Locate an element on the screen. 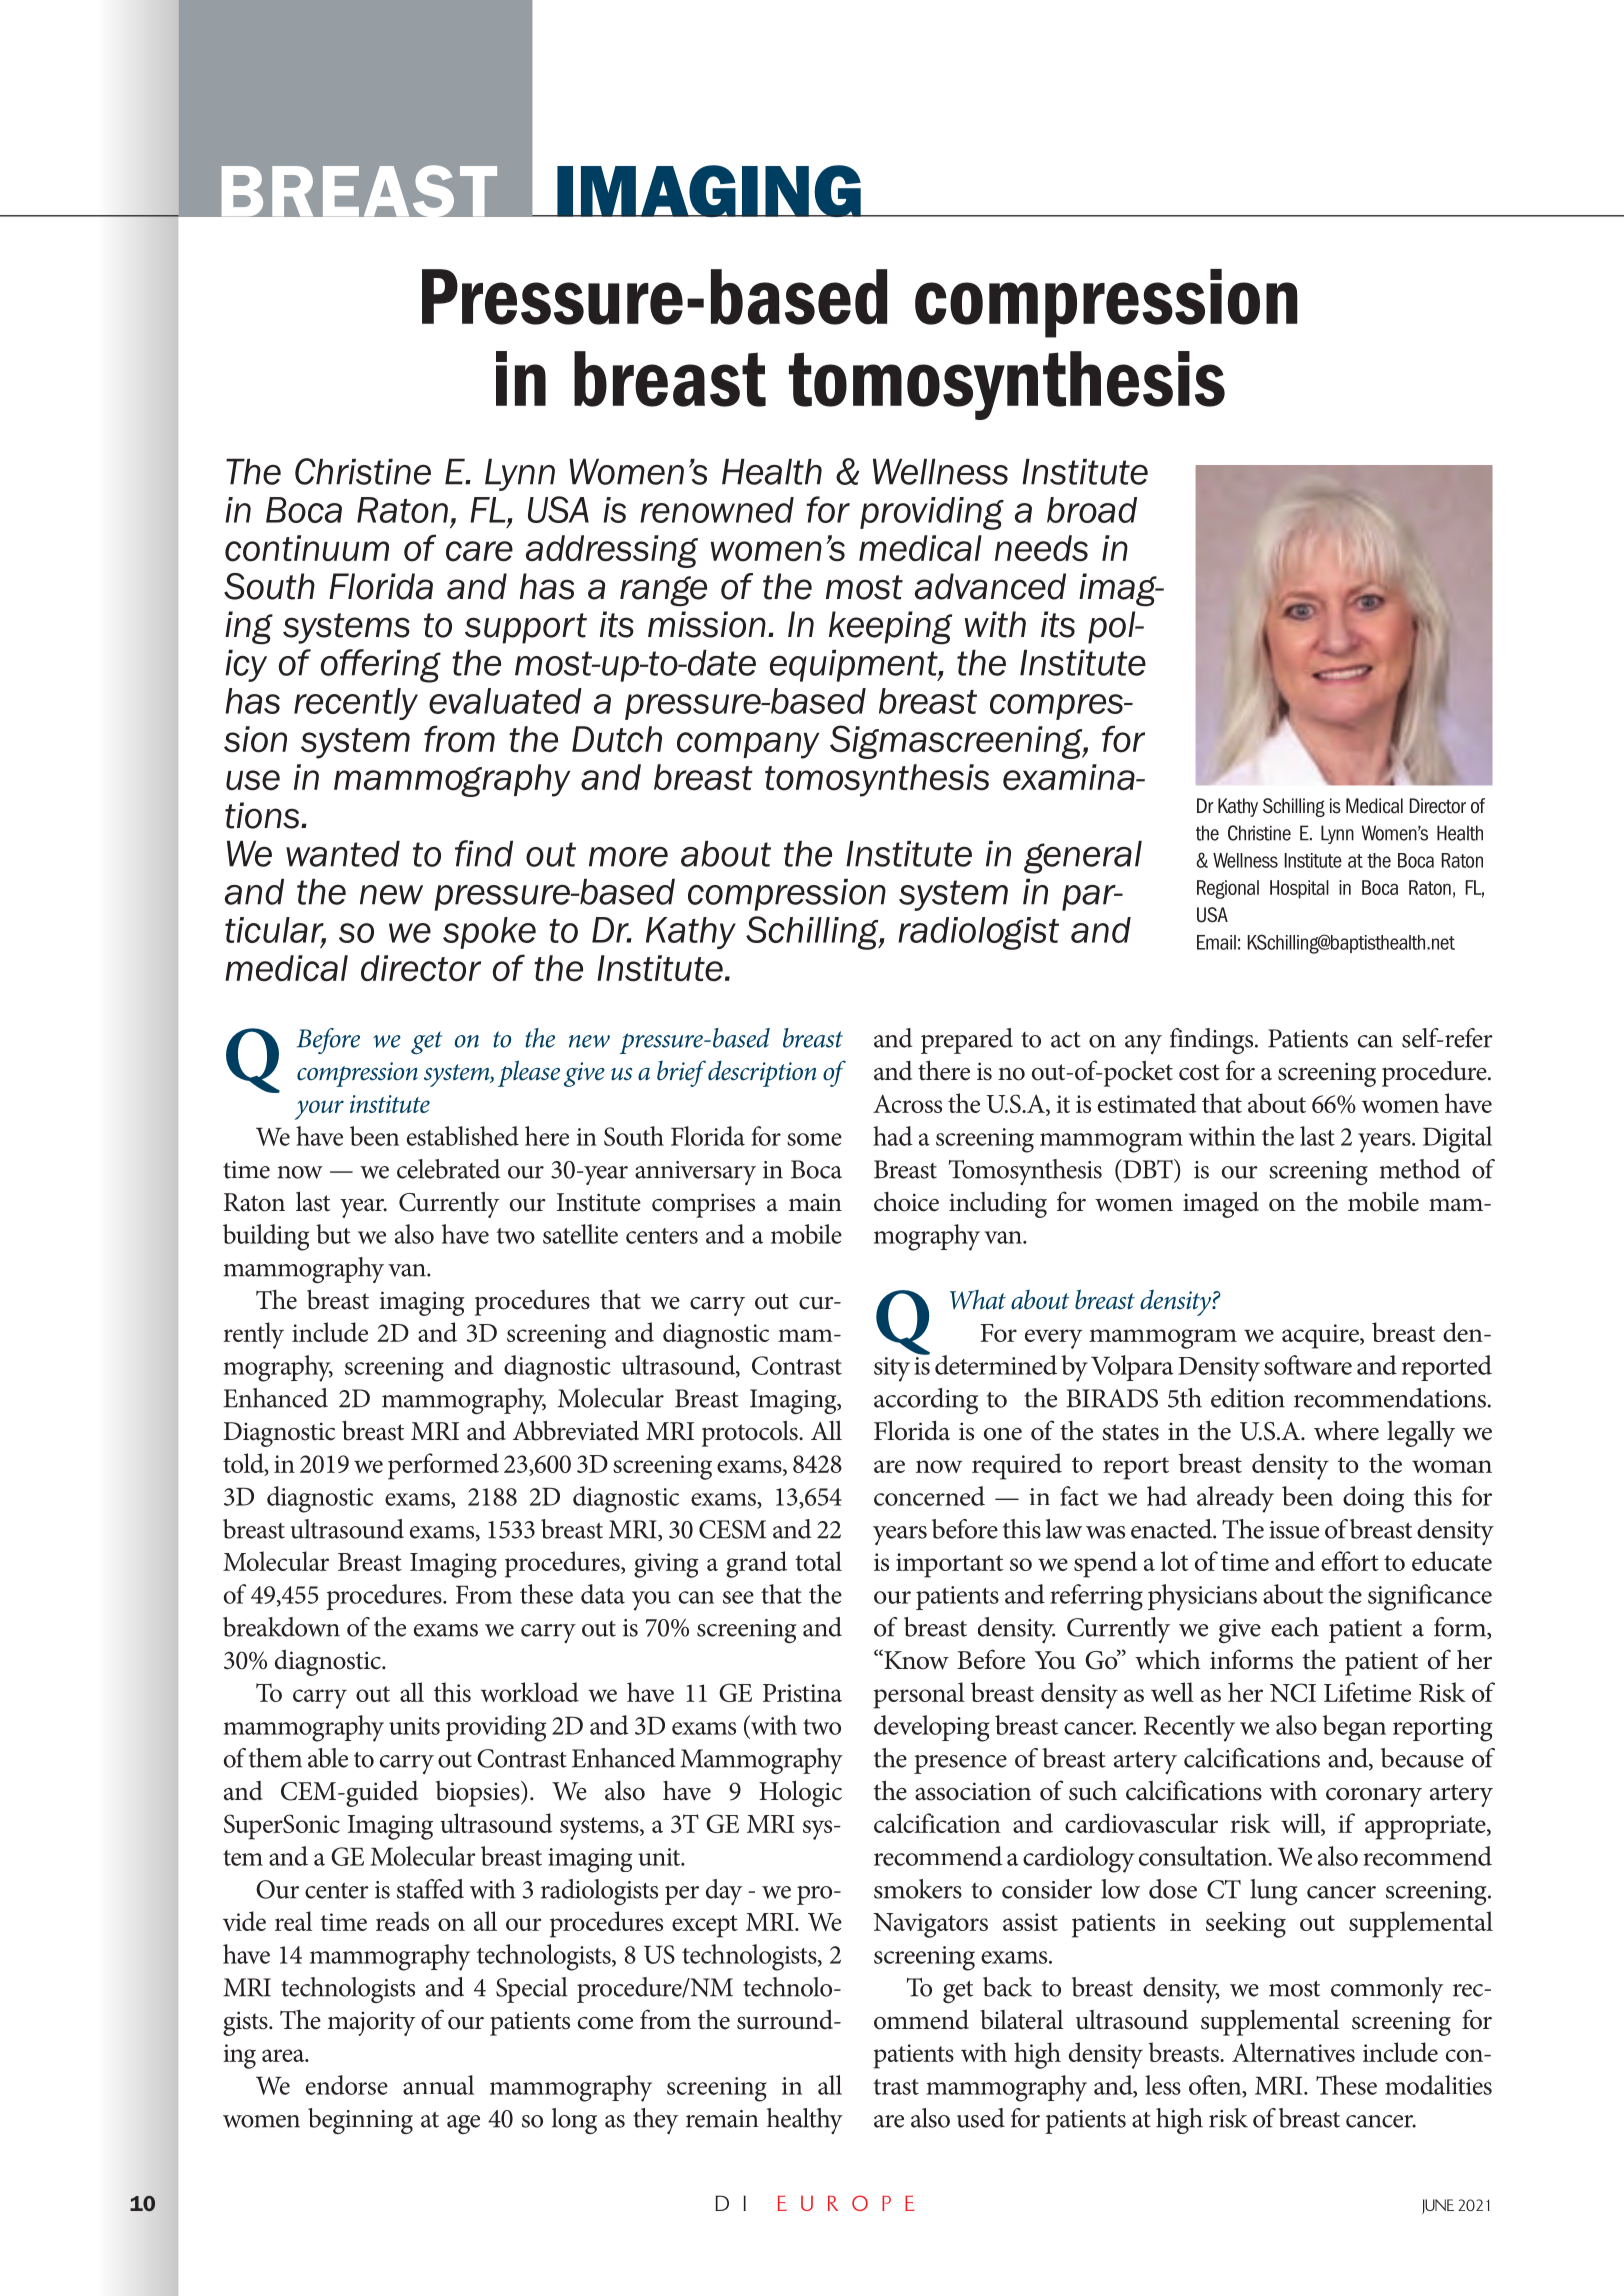 The height and width of the screenshot is (2296, 1624). began is located at coordinates (1354, 1728).
